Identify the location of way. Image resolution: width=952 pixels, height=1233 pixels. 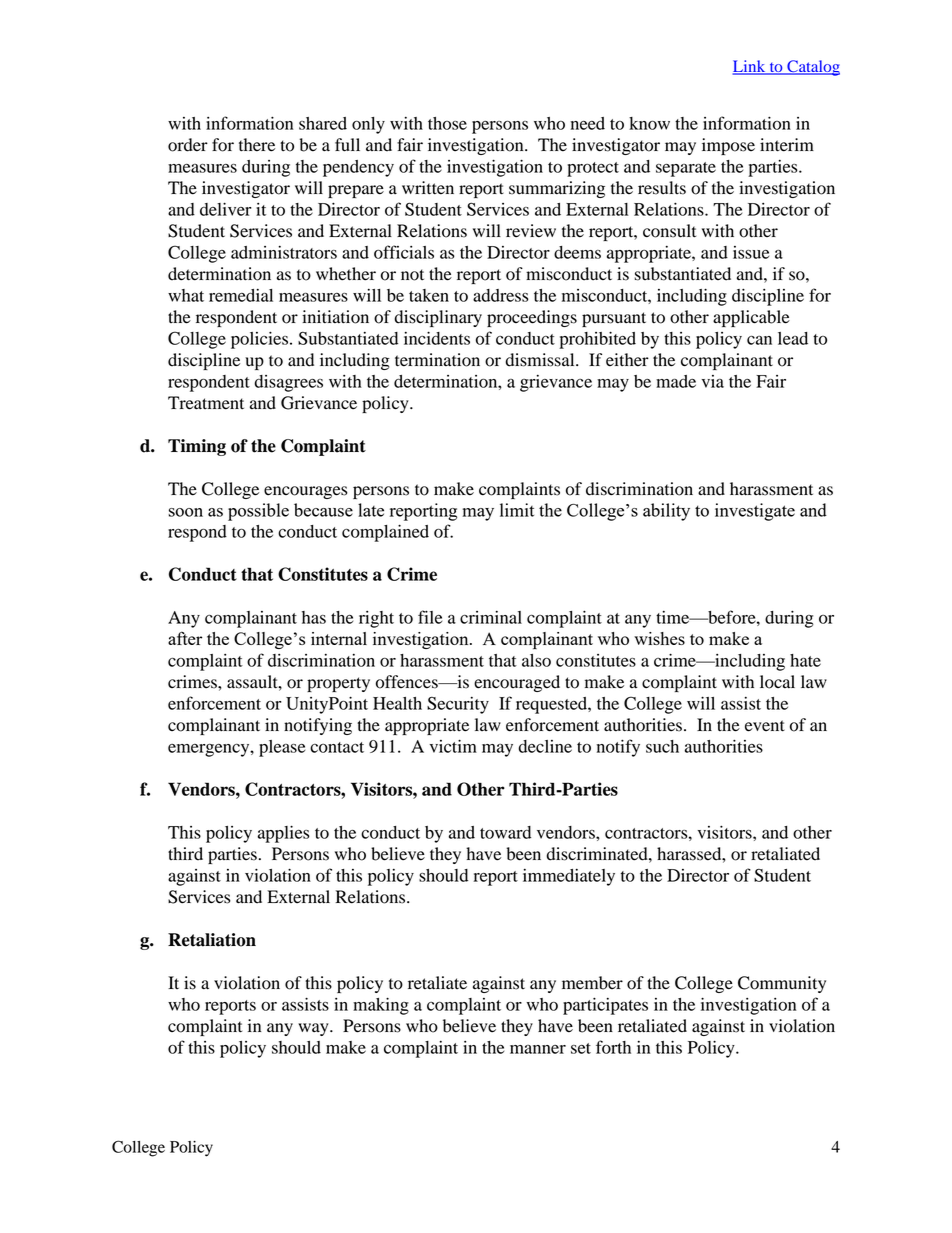
(314, 1029).
